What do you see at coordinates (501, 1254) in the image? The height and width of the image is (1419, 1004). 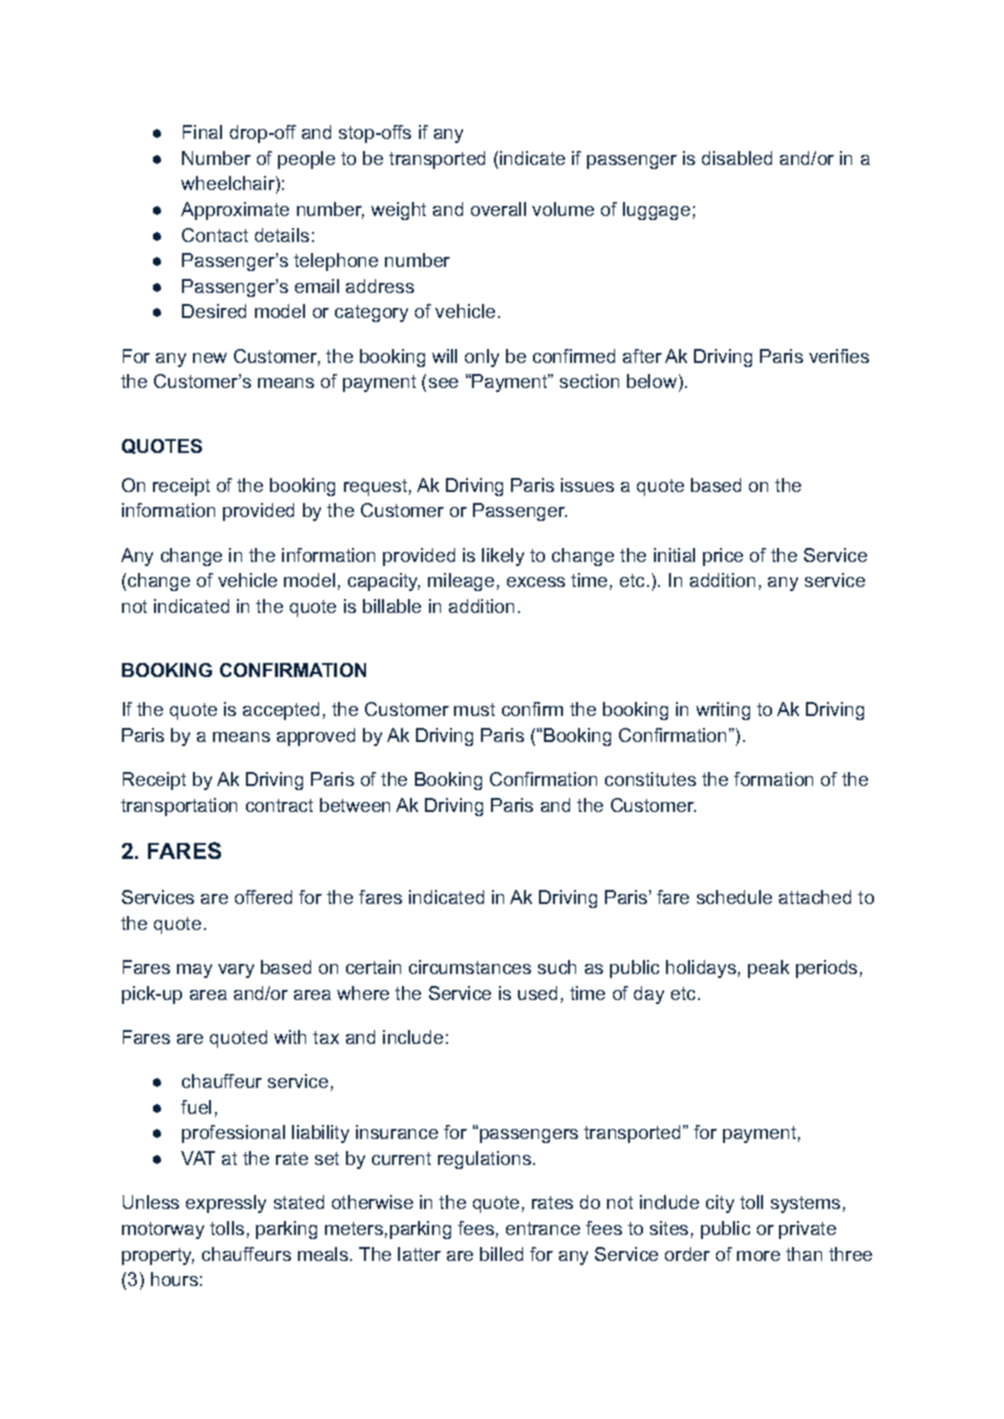 I see `billed` at bounding box center [501, 1254].
